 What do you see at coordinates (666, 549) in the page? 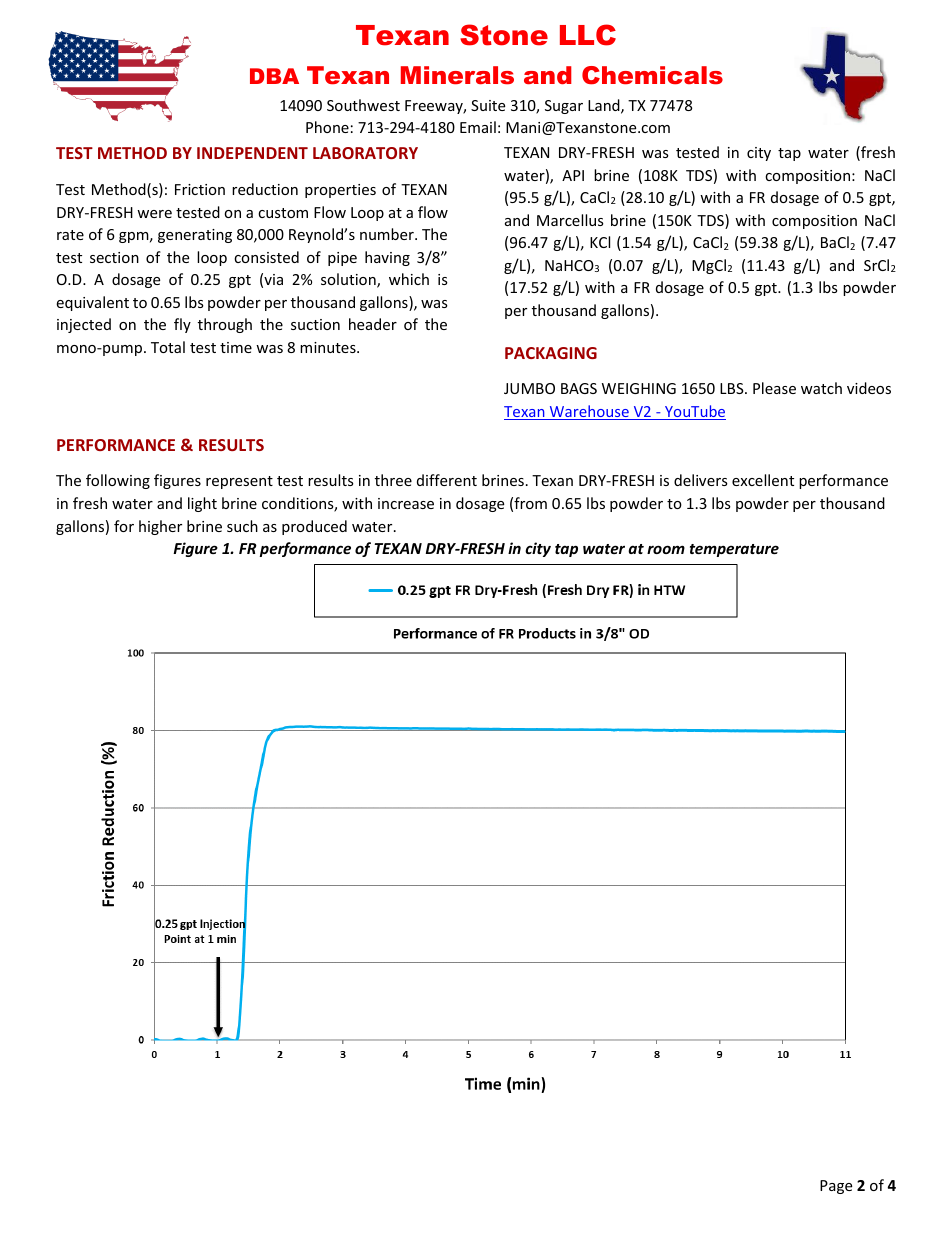
I see `room` at bounding box center [666, 549].
